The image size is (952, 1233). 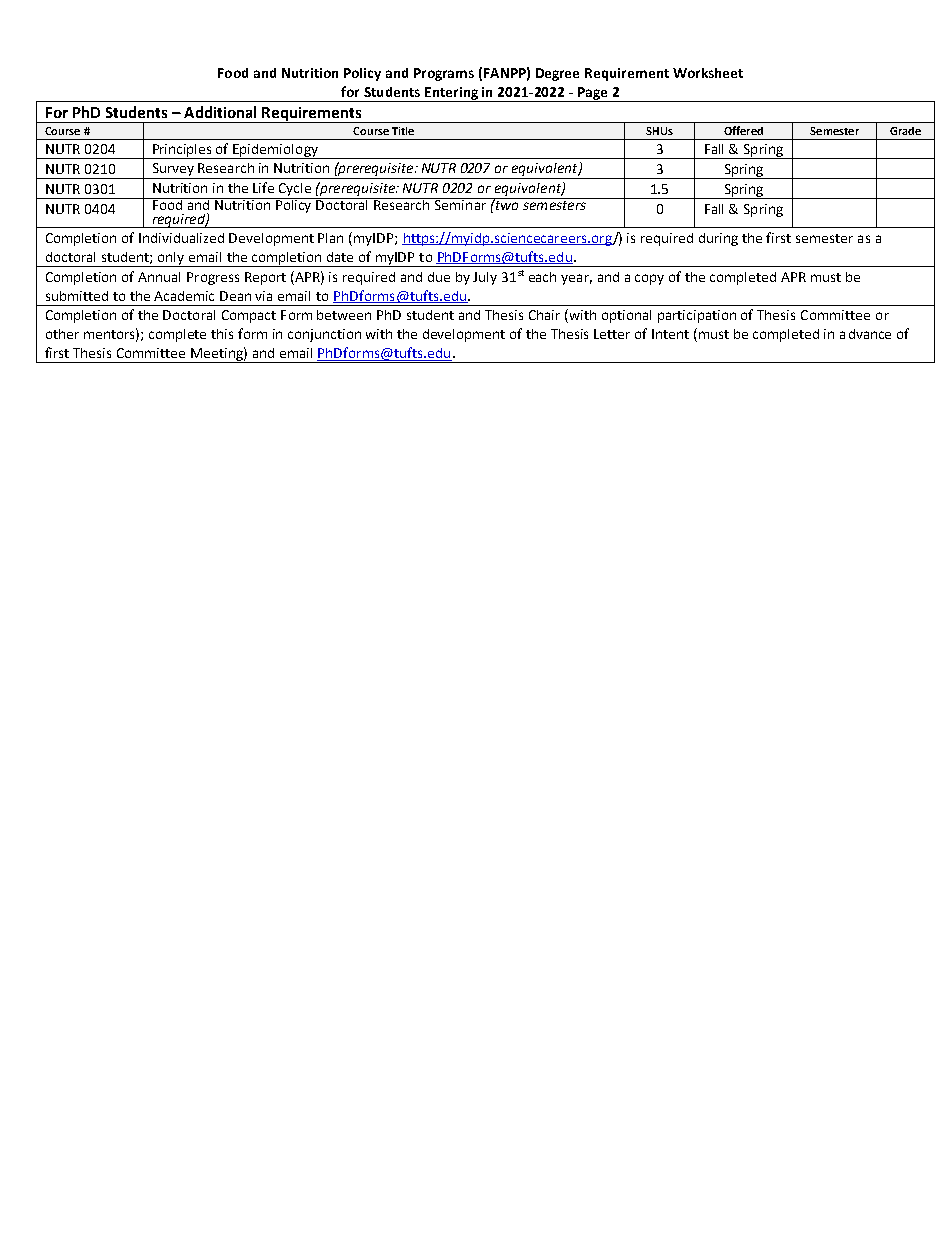 I want to click on Additional, so click(x=220, y=112).
